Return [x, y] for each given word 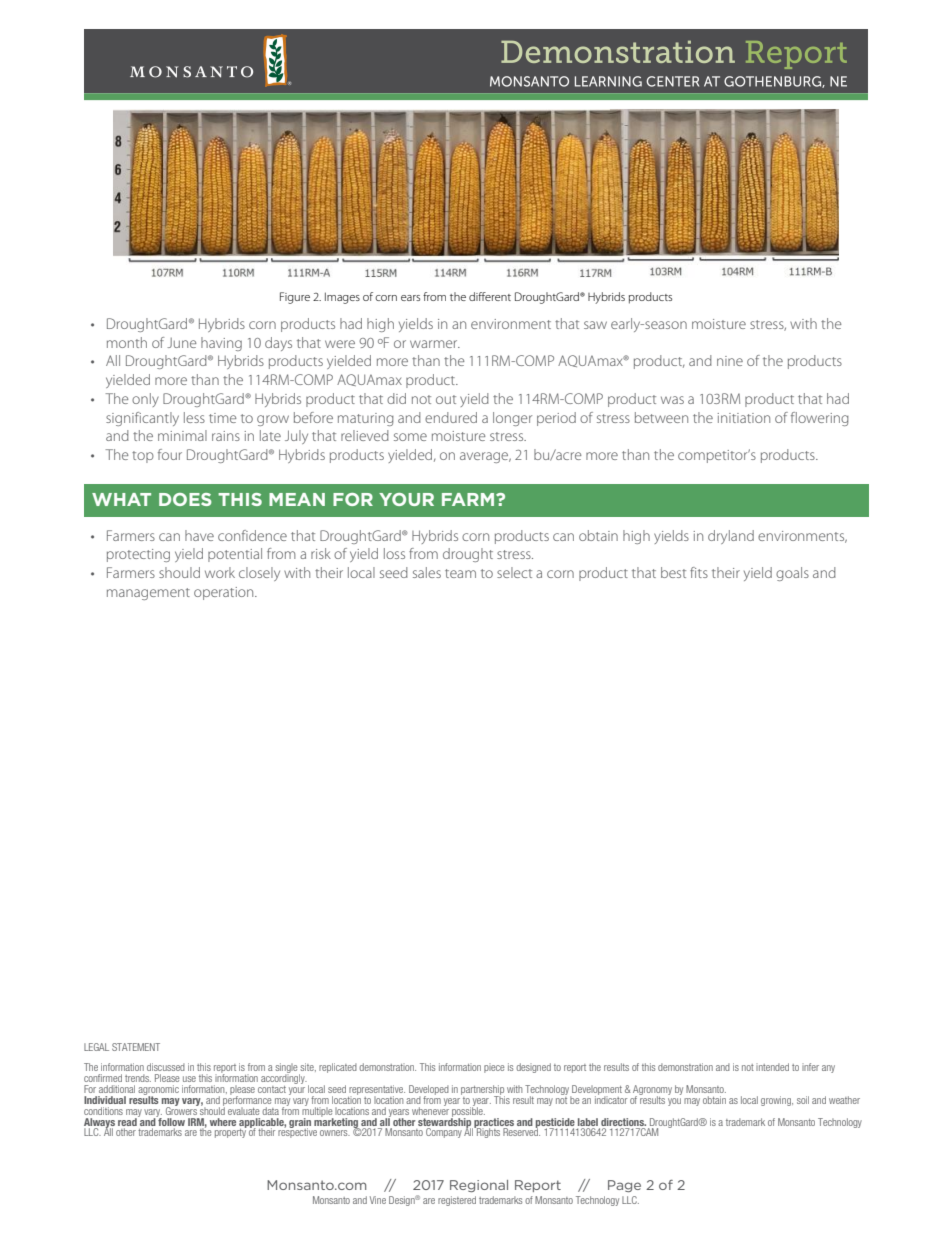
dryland [731, 537]
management [148, 594]
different [490, 296]
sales [427, 572]
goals [792, 574]
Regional [479, 1186]
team [460, 573]
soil [803, 1100]
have [199, 535]
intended [772, 1067]
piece [494, 1068]
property [231, 1132]
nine [730, 361]
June [182, 343]
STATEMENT [136, 1047]
